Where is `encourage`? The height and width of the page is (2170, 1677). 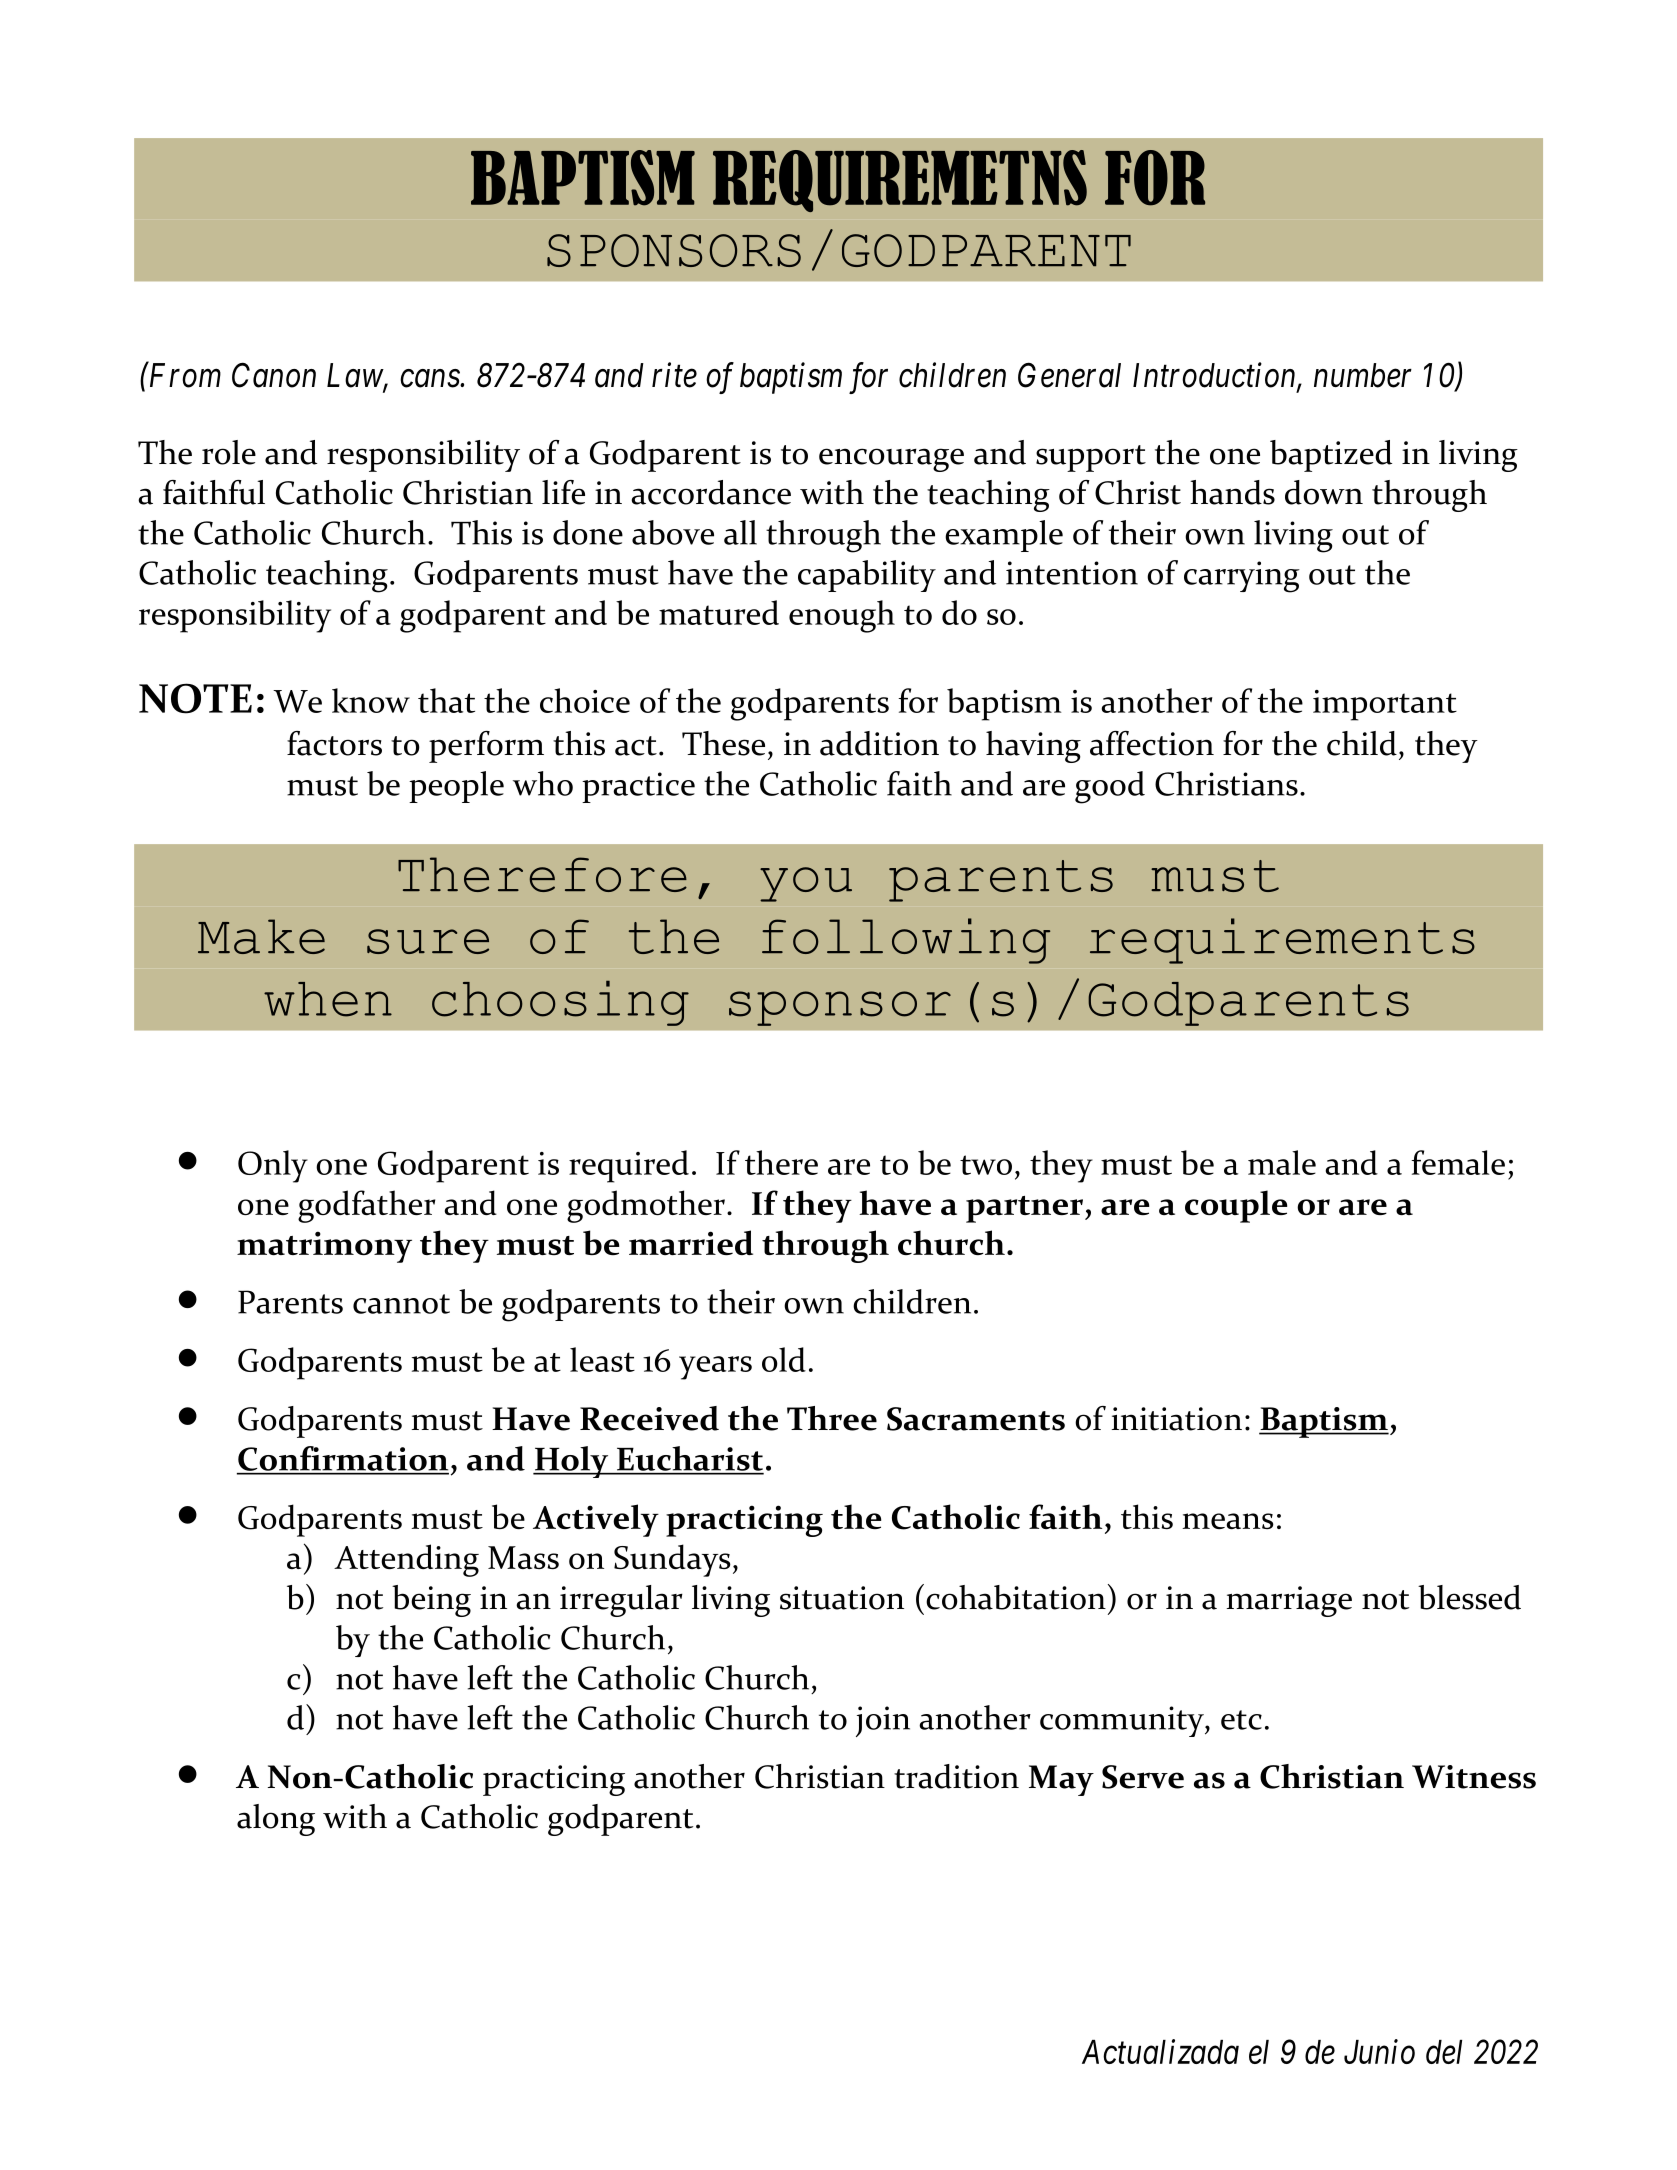
encourage is located at coordinates (891, 460).
